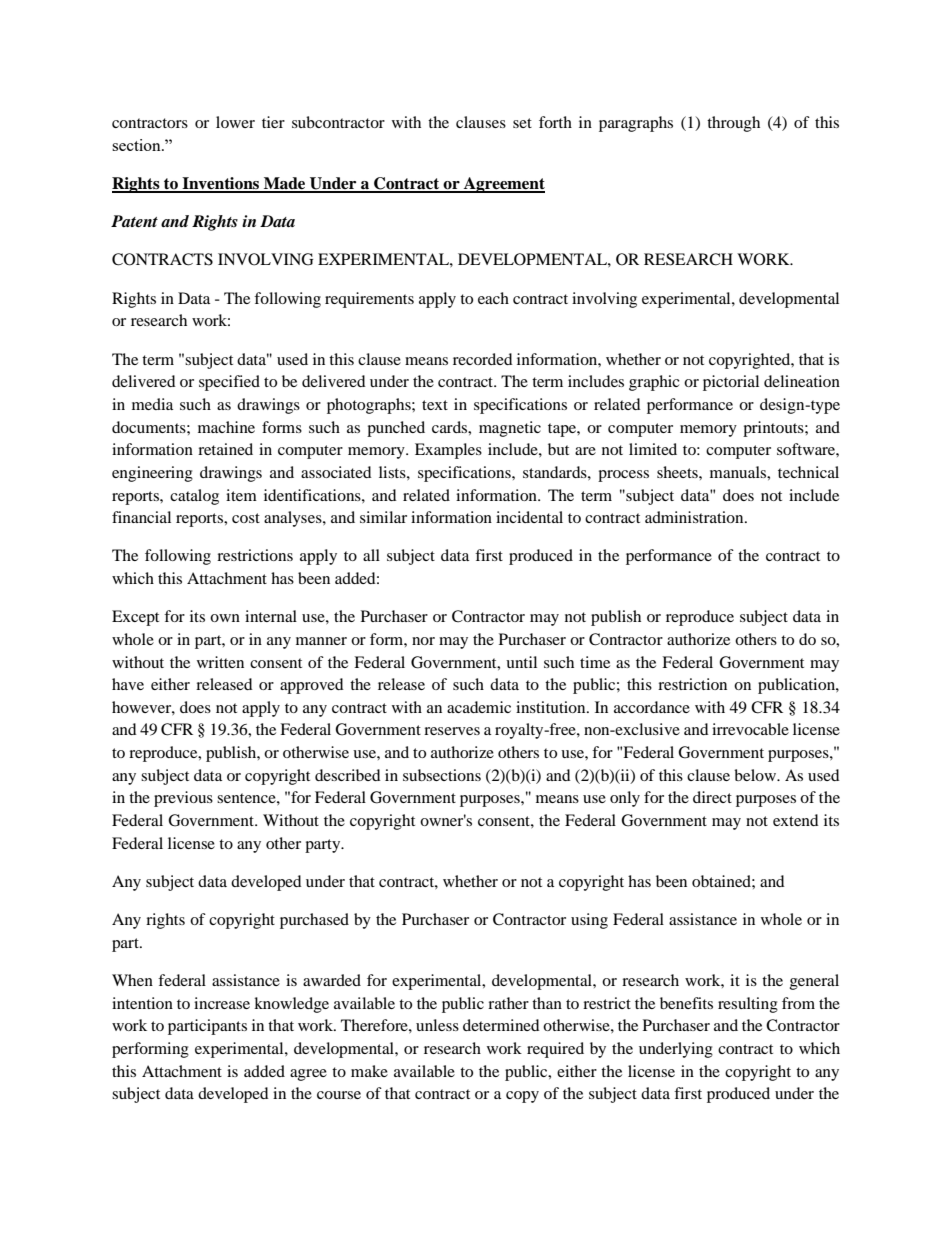 The height and width of the screenshot is (1233, 952). What do you see at coordinates (437, 1025) in the screenshot?
I see `unless` at bounding box center [437, 1025].
